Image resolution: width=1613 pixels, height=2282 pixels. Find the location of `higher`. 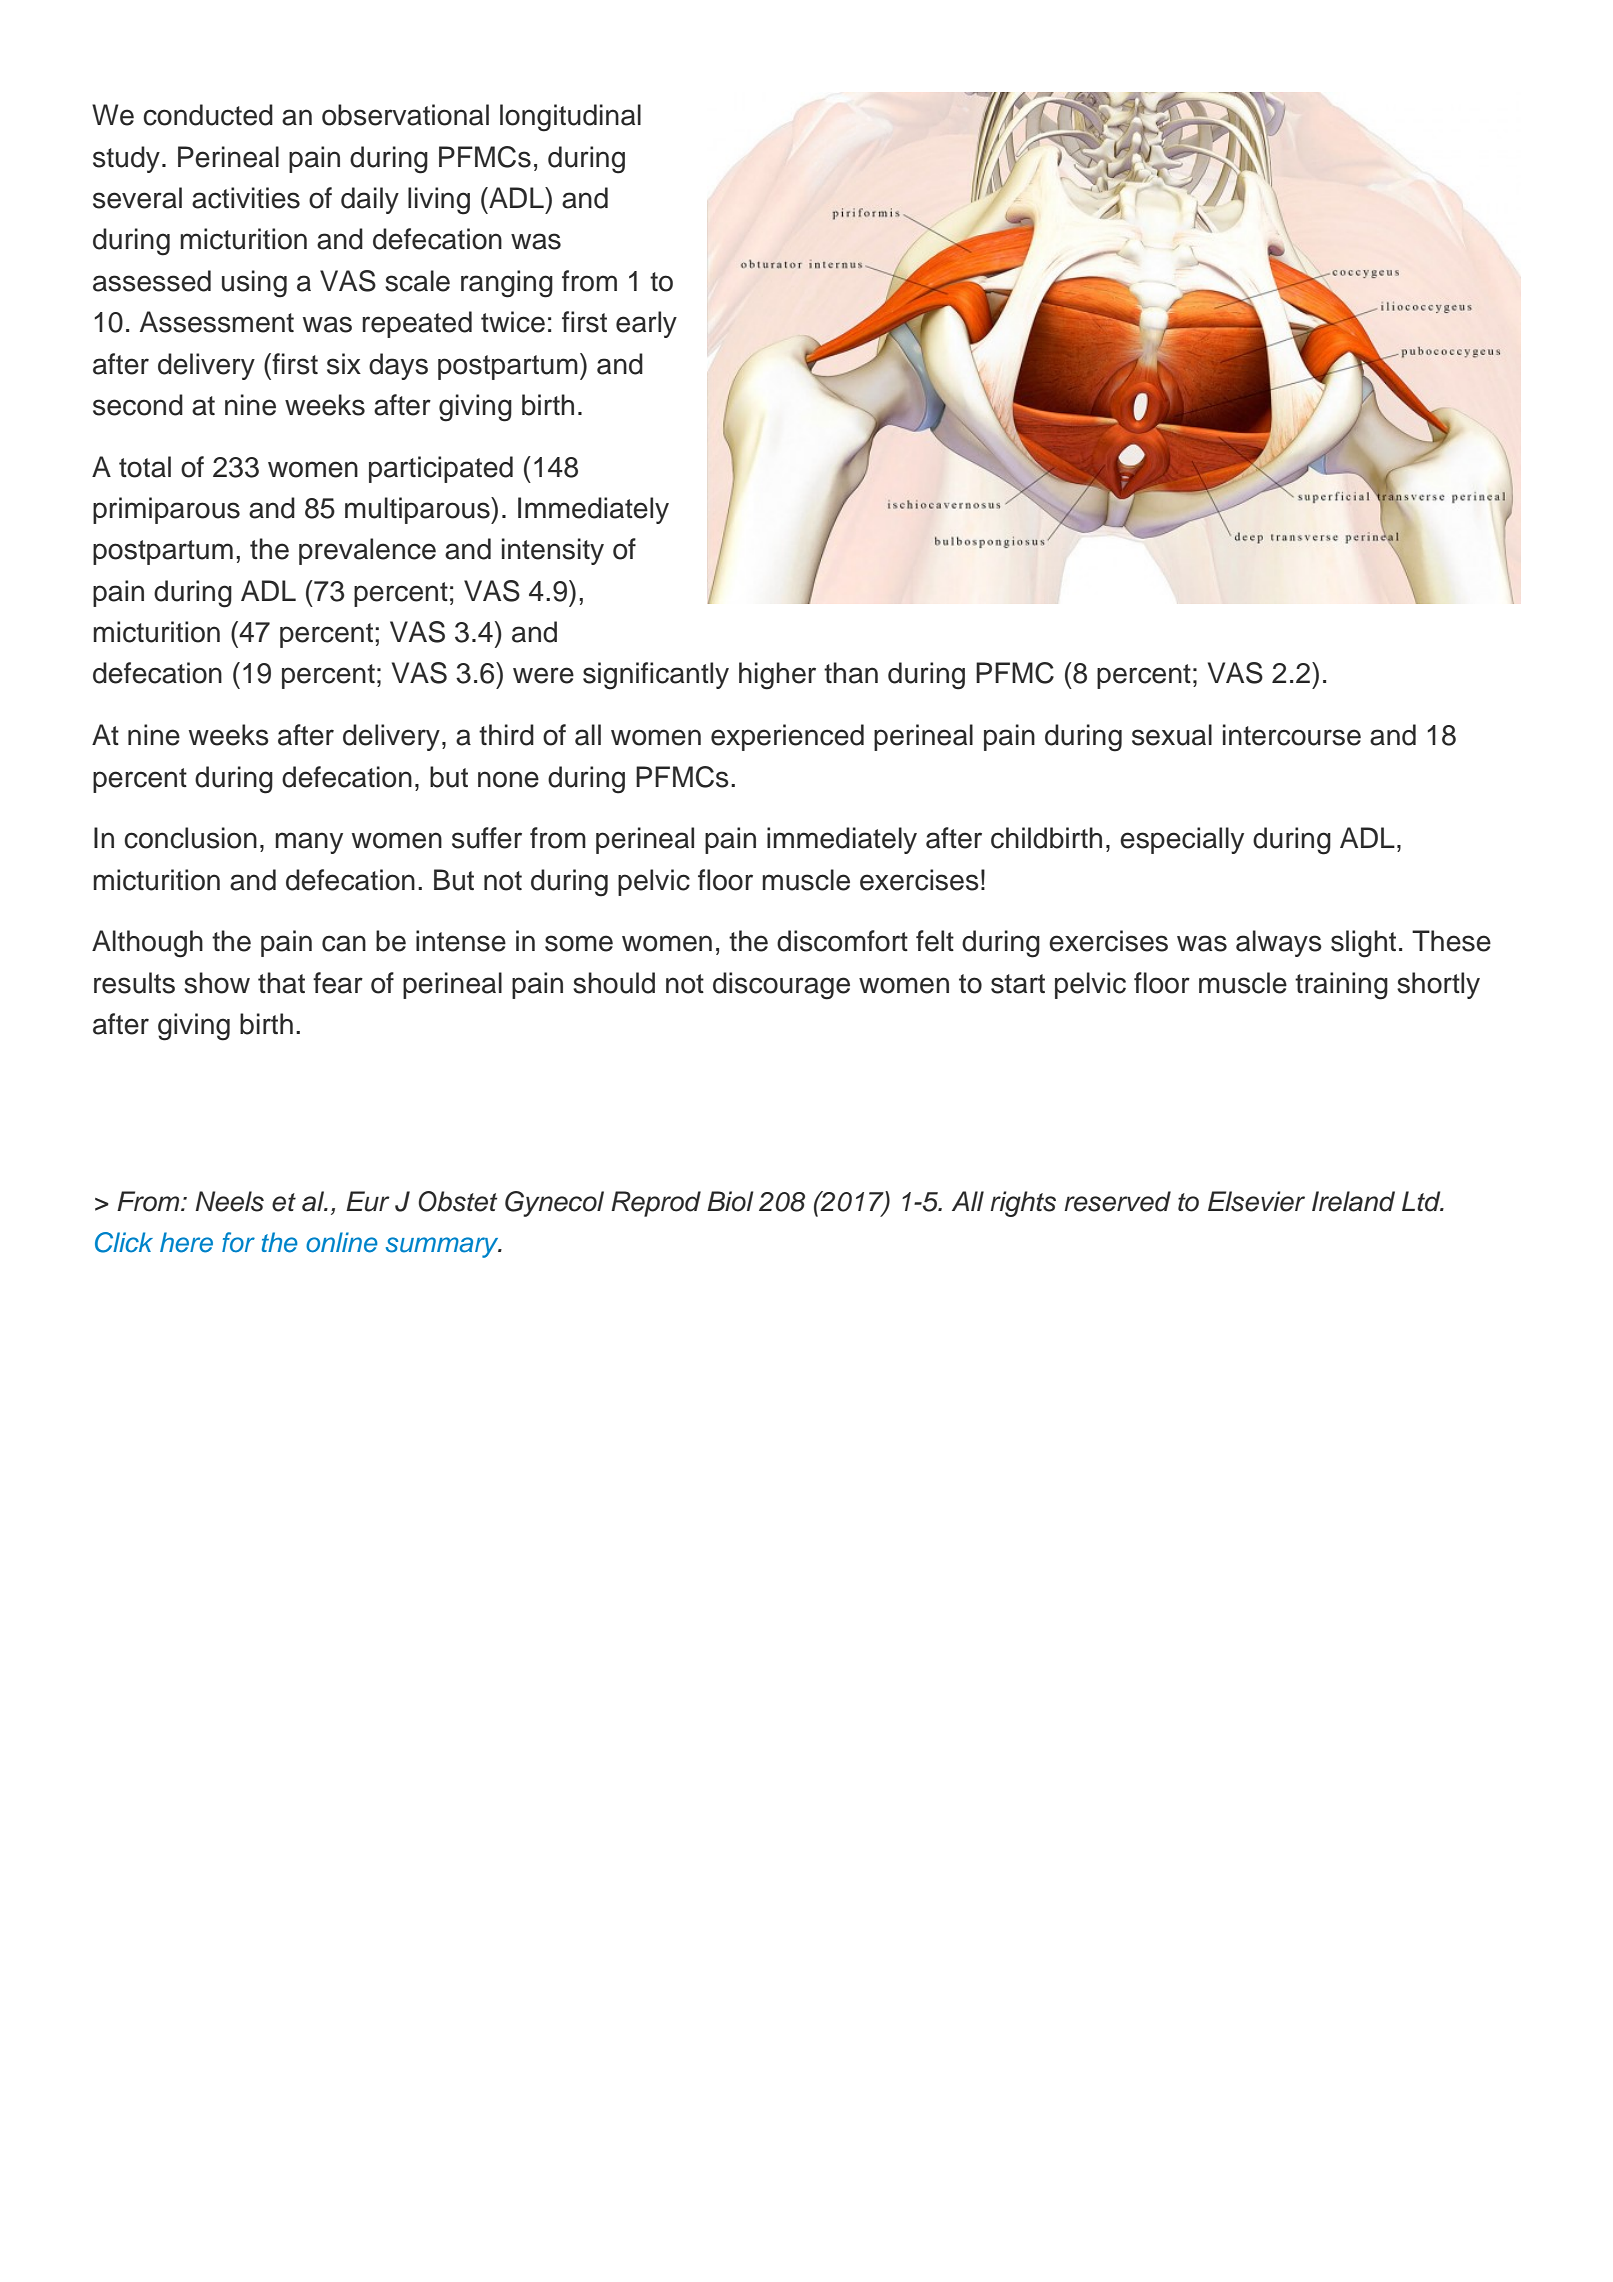

higher is located at coordinates (777, 676).
